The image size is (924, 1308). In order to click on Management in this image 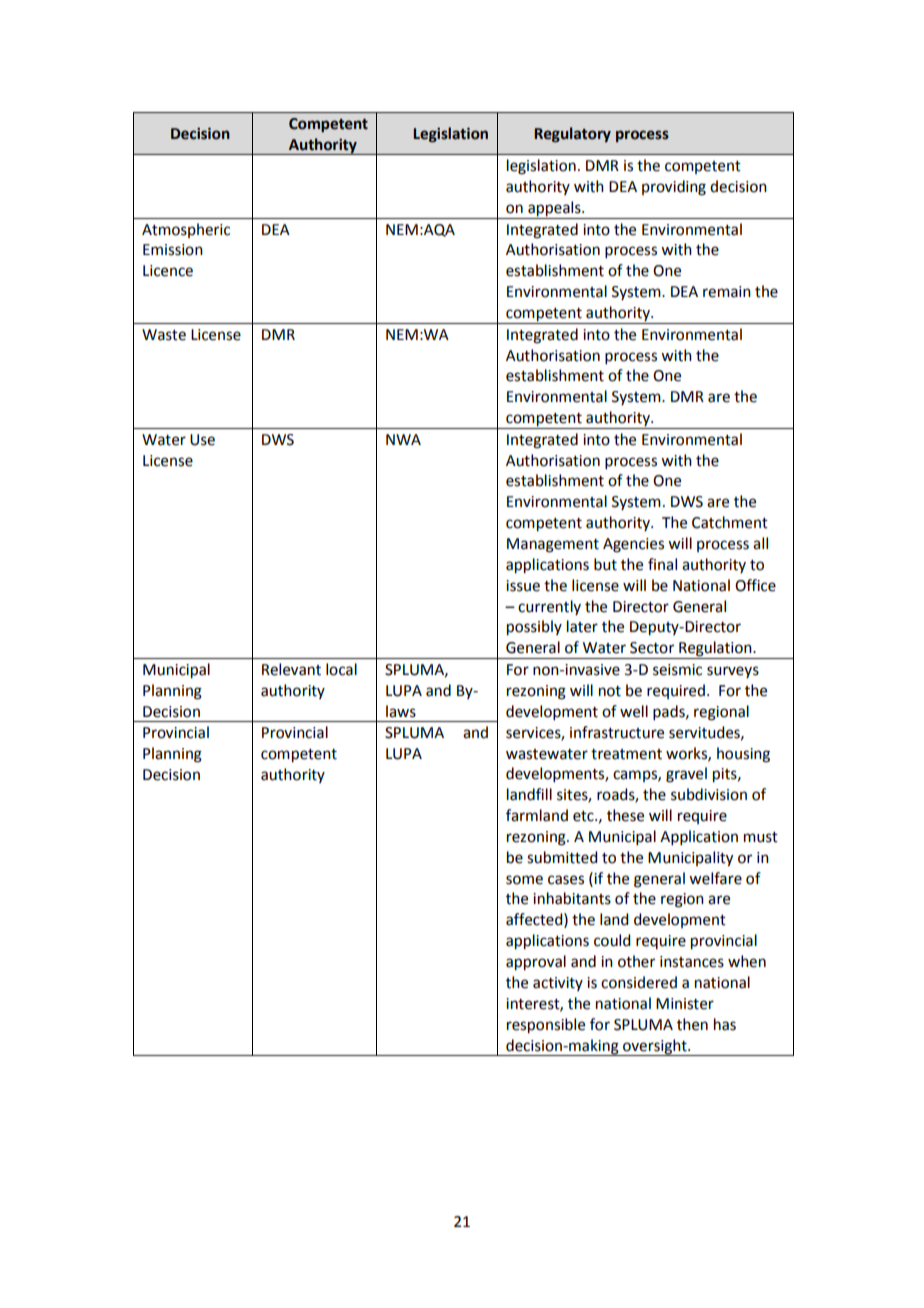, I will do `click(553, 545)`.
